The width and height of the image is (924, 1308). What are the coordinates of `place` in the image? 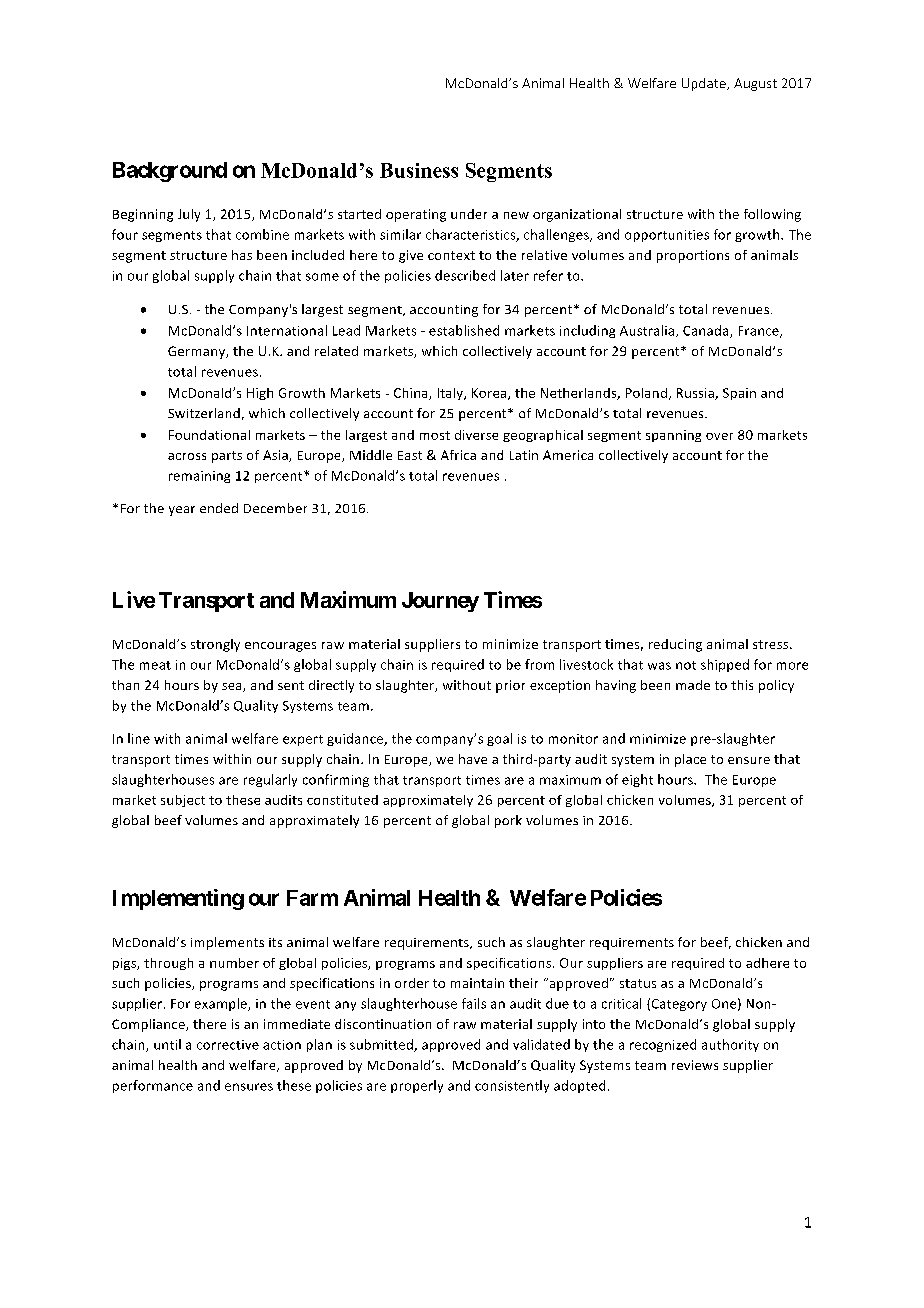 It's located at (690, 760).
